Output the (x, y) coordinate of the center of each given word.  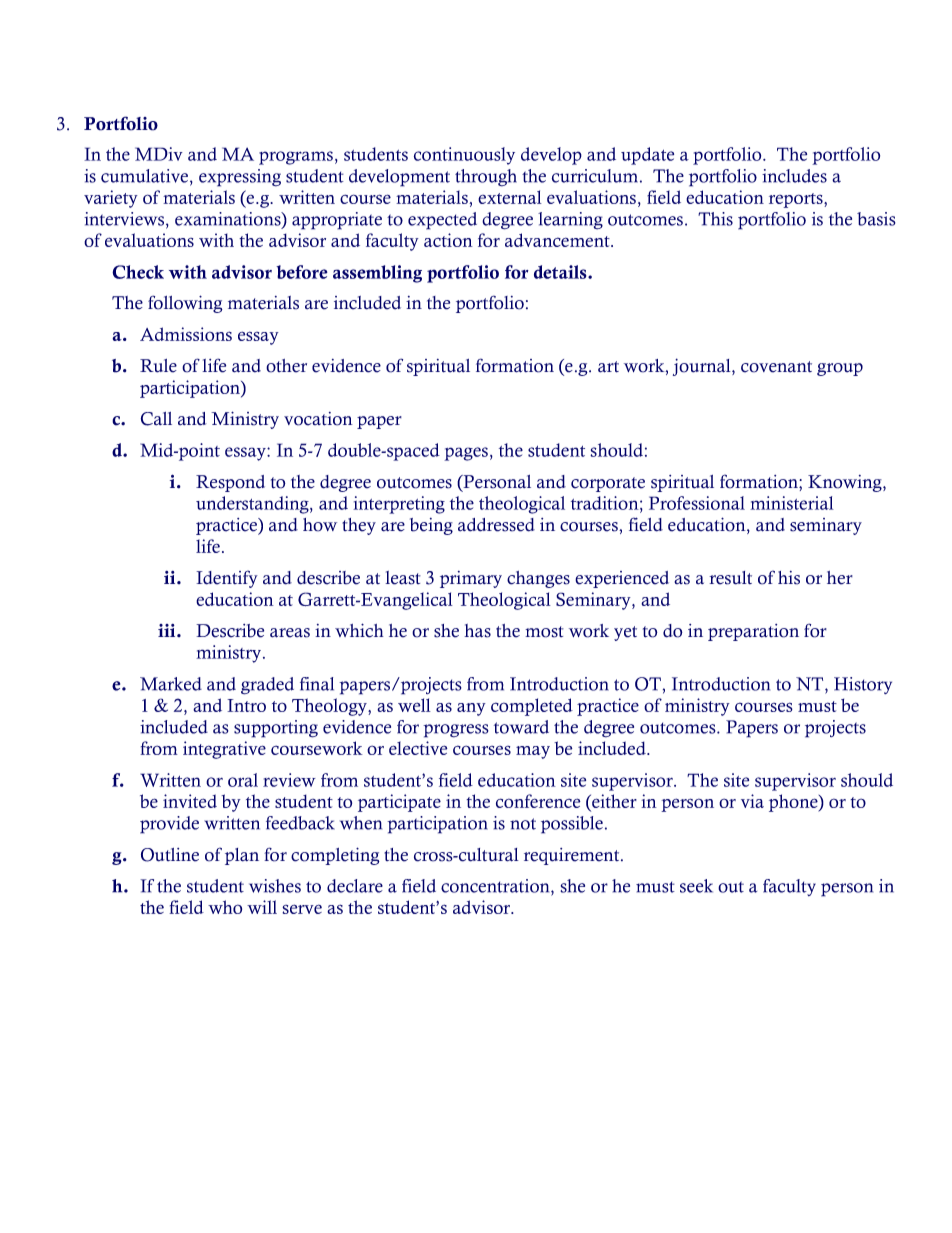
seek (696, 886)
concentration (496, 886)
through (486, 178)
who (225, 907)
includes (794, 176)
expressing (240, 178)
